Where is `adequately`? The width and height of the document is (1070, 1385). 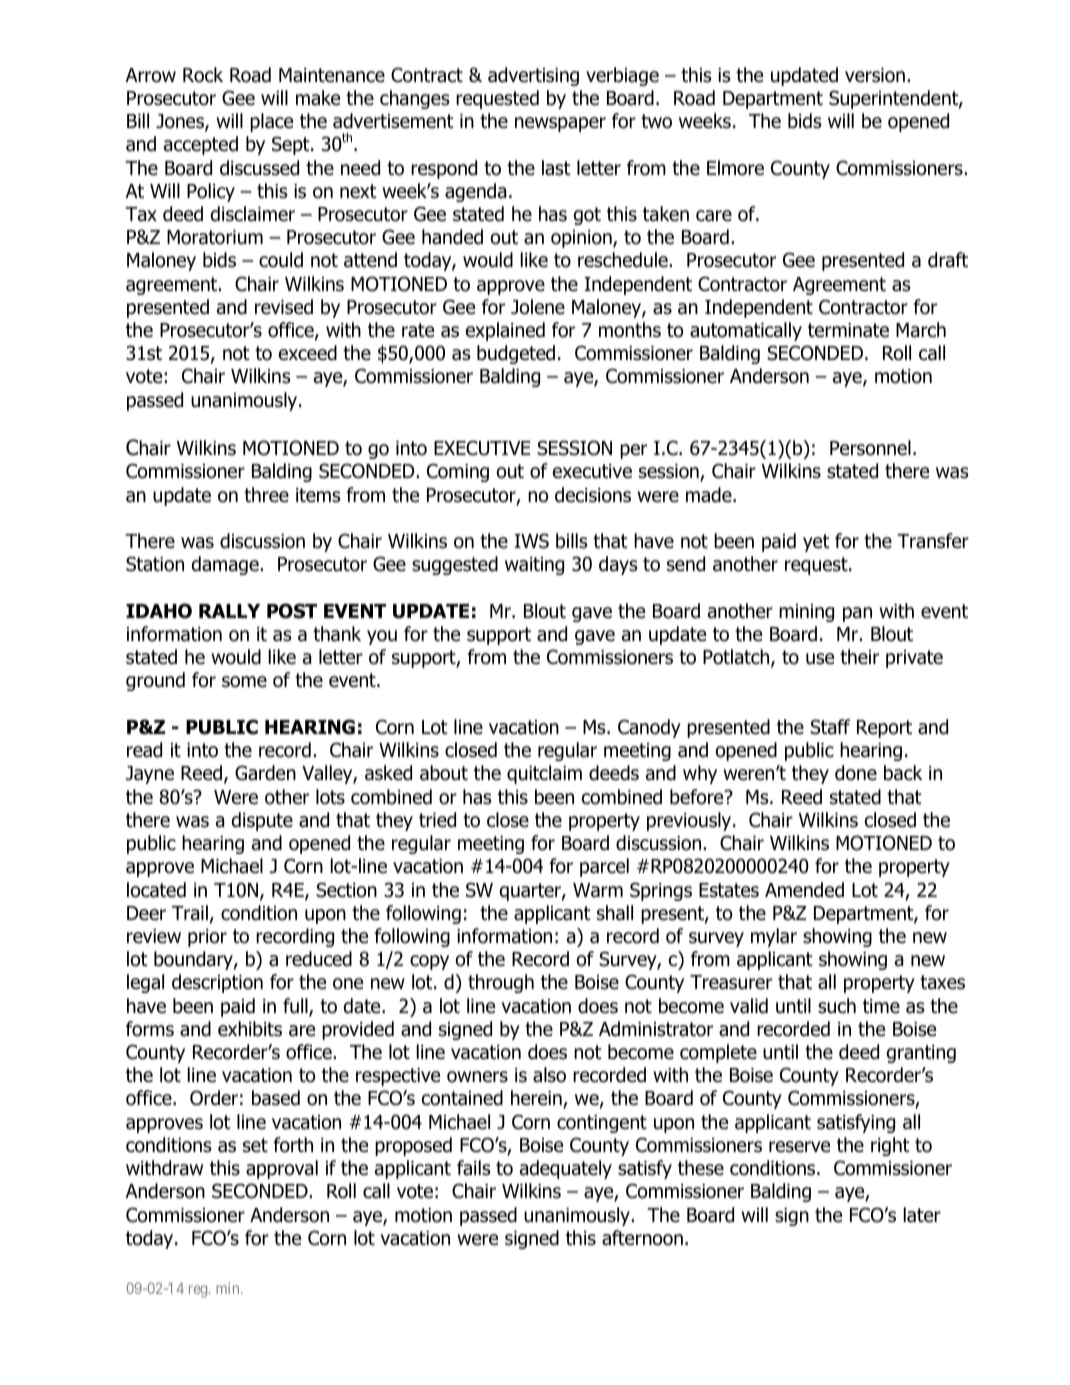 adequately is located at coordinates (566, 1169).
